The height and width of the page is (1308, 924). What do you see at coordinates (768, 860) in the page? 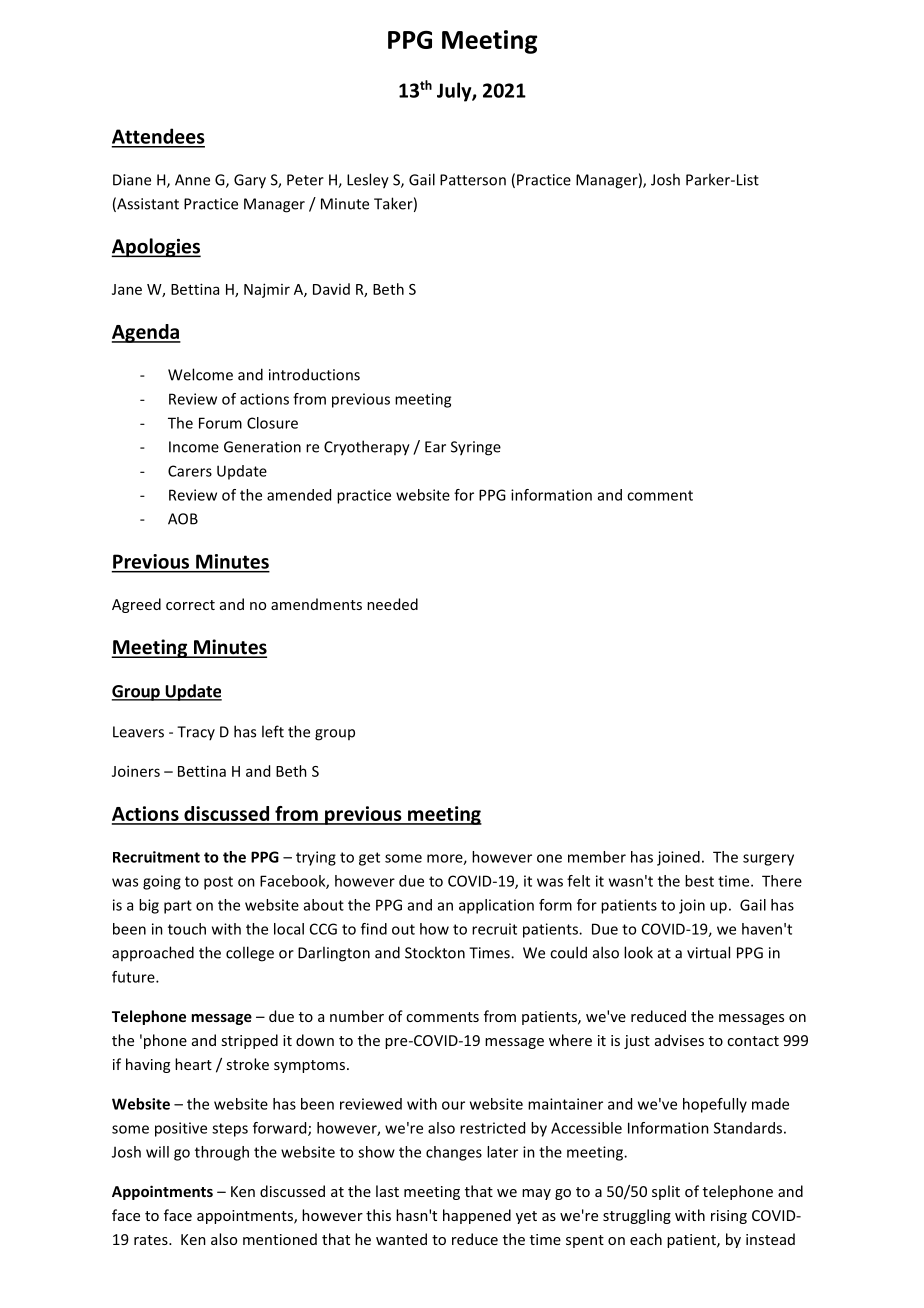
I see `surgery` at bounding box center [768, 860].
